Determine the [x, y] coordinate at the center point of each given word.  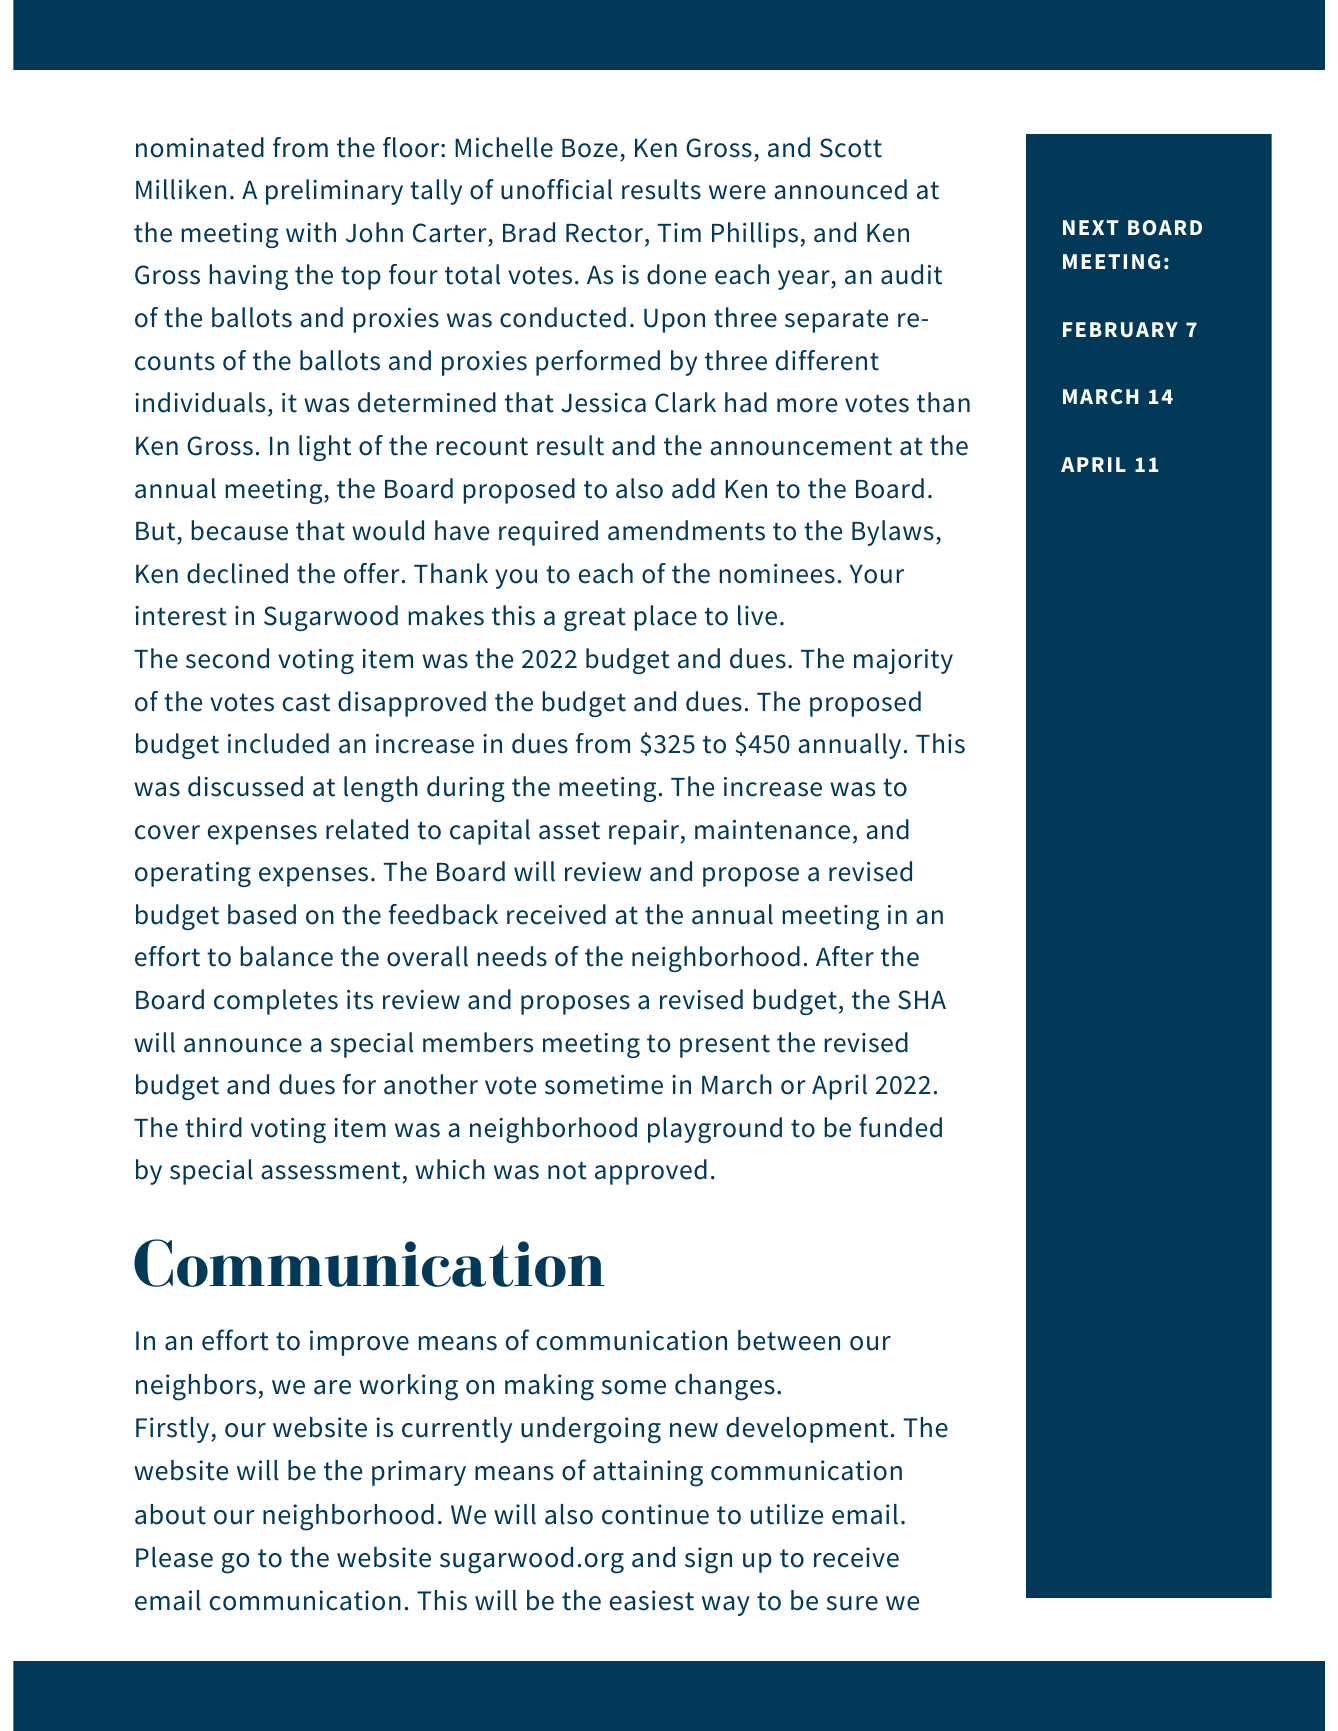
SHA [922, 1000]
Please [174, 1557]
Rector [606, 233]
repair [645, 832]
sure [852, 1603]
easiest [652, 1600]
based [262, 914]
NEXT [1091, 227]
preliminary [334, 192]
